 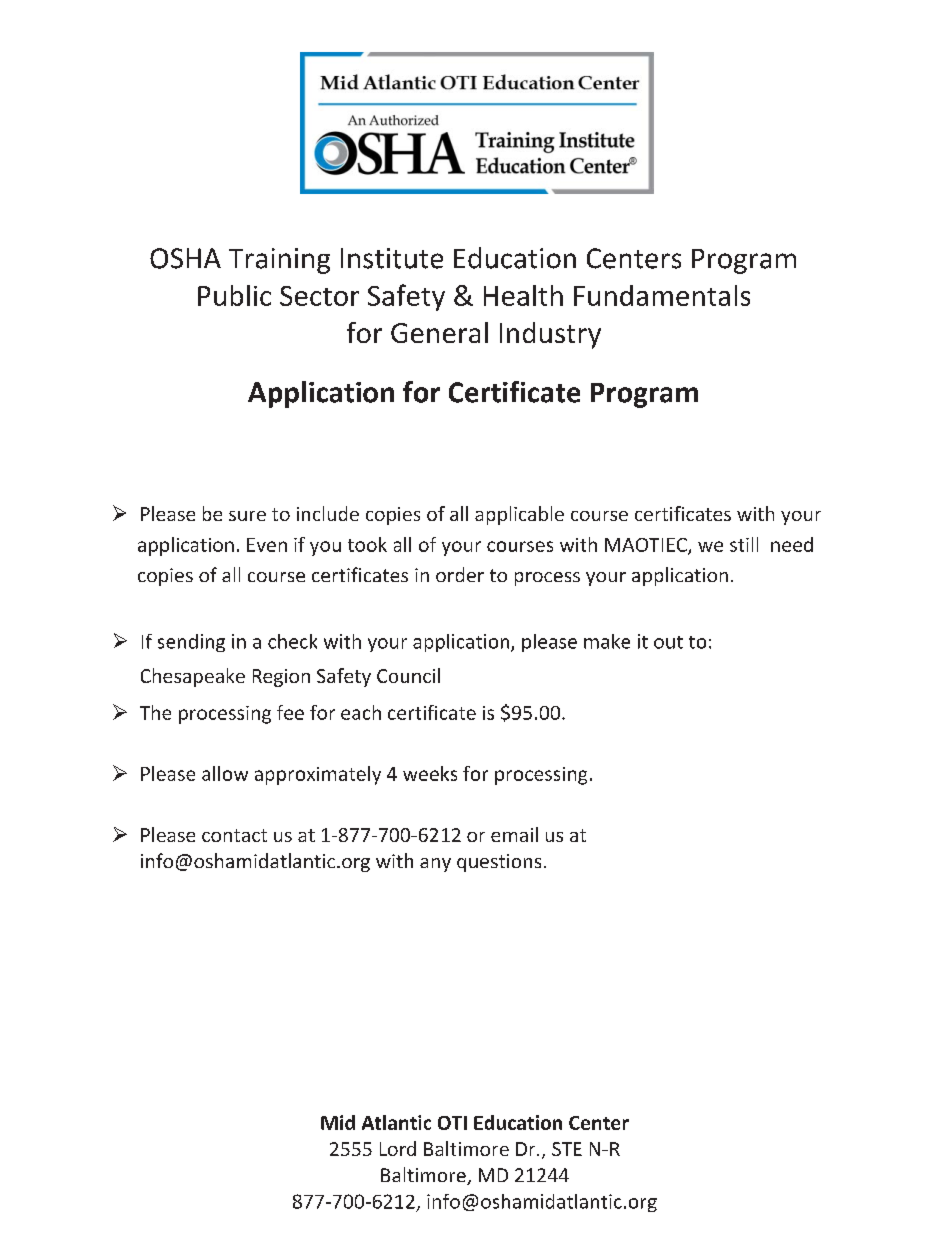 What do you see at coordinates (234, 835) in the image?
I see `contact` at bounding box center [234, 835].
